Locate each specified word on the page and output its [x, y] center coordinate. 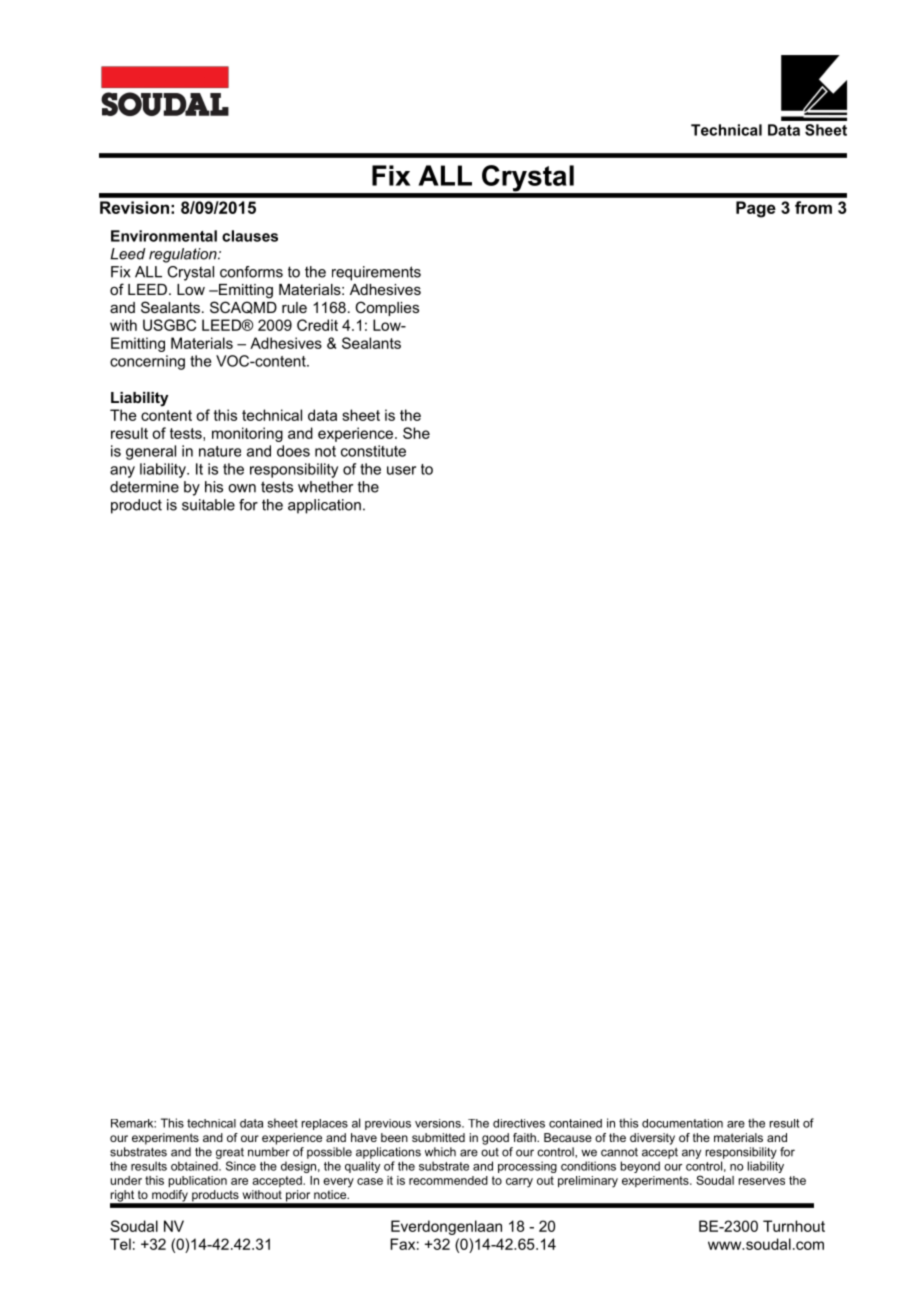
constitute [373, 451]
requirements [376, 273]
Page [756, 209]
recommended [448, 1180]
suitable [208, 505]
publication [198, 1182]
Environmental [164, 236]
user [401, 470]
